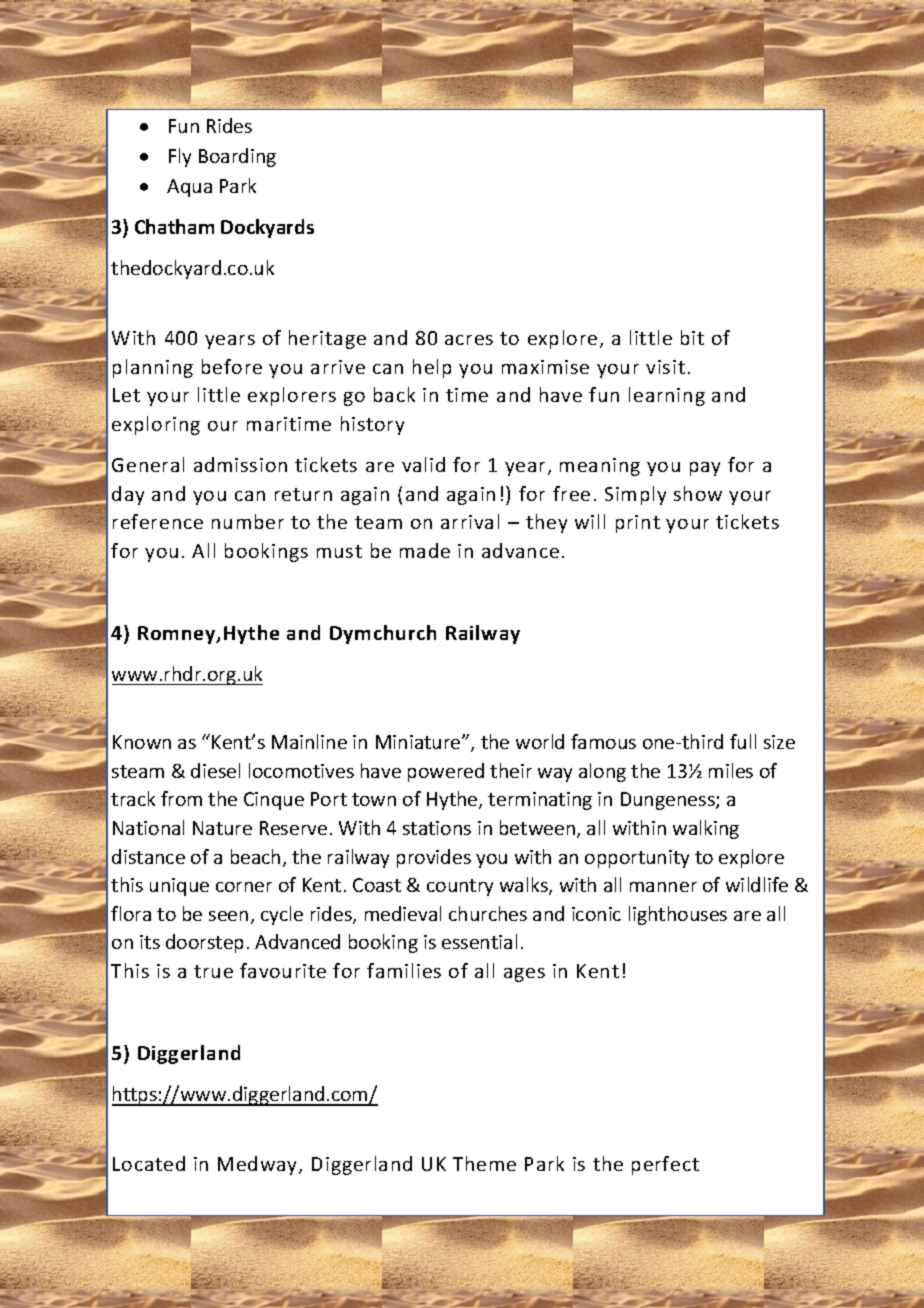  Describe the element at coordinates (665, 1165) in the screenshot. I see `perfect` at that location.
